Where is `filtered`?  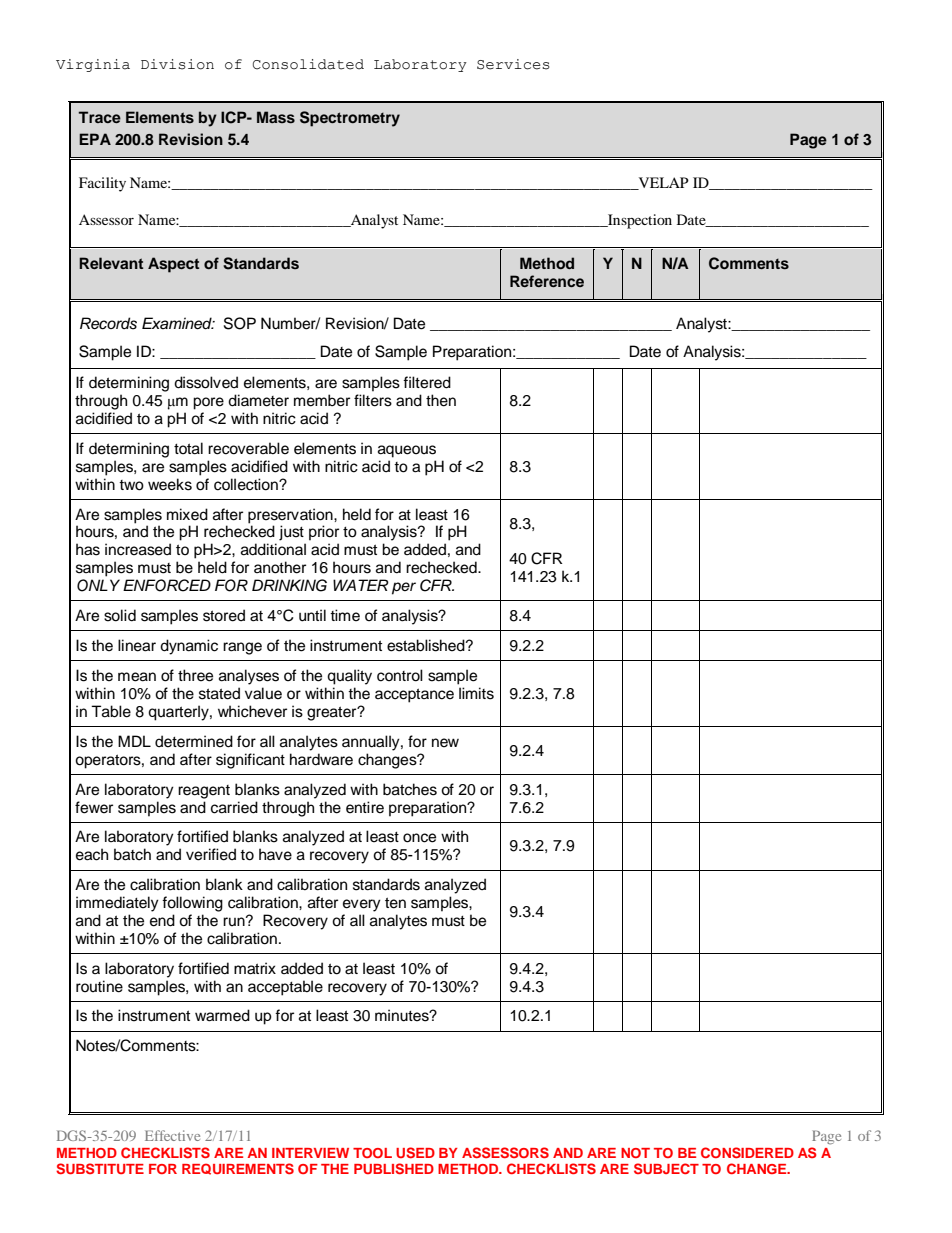 filtered is located at coordinates (427, 382).
